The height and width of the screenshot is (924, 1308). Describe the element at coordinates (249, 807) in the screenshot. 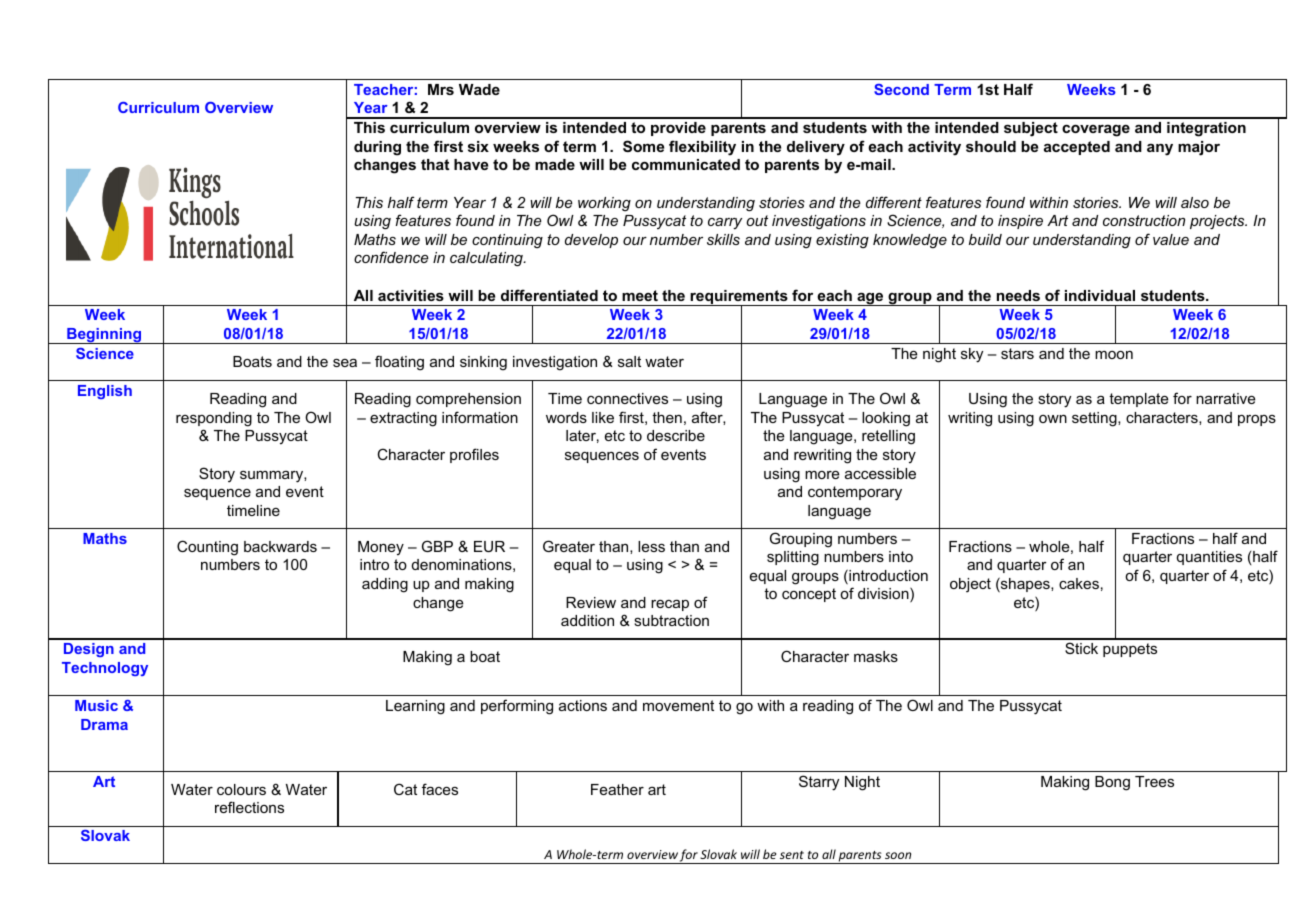

I see `reflections` at that location.
